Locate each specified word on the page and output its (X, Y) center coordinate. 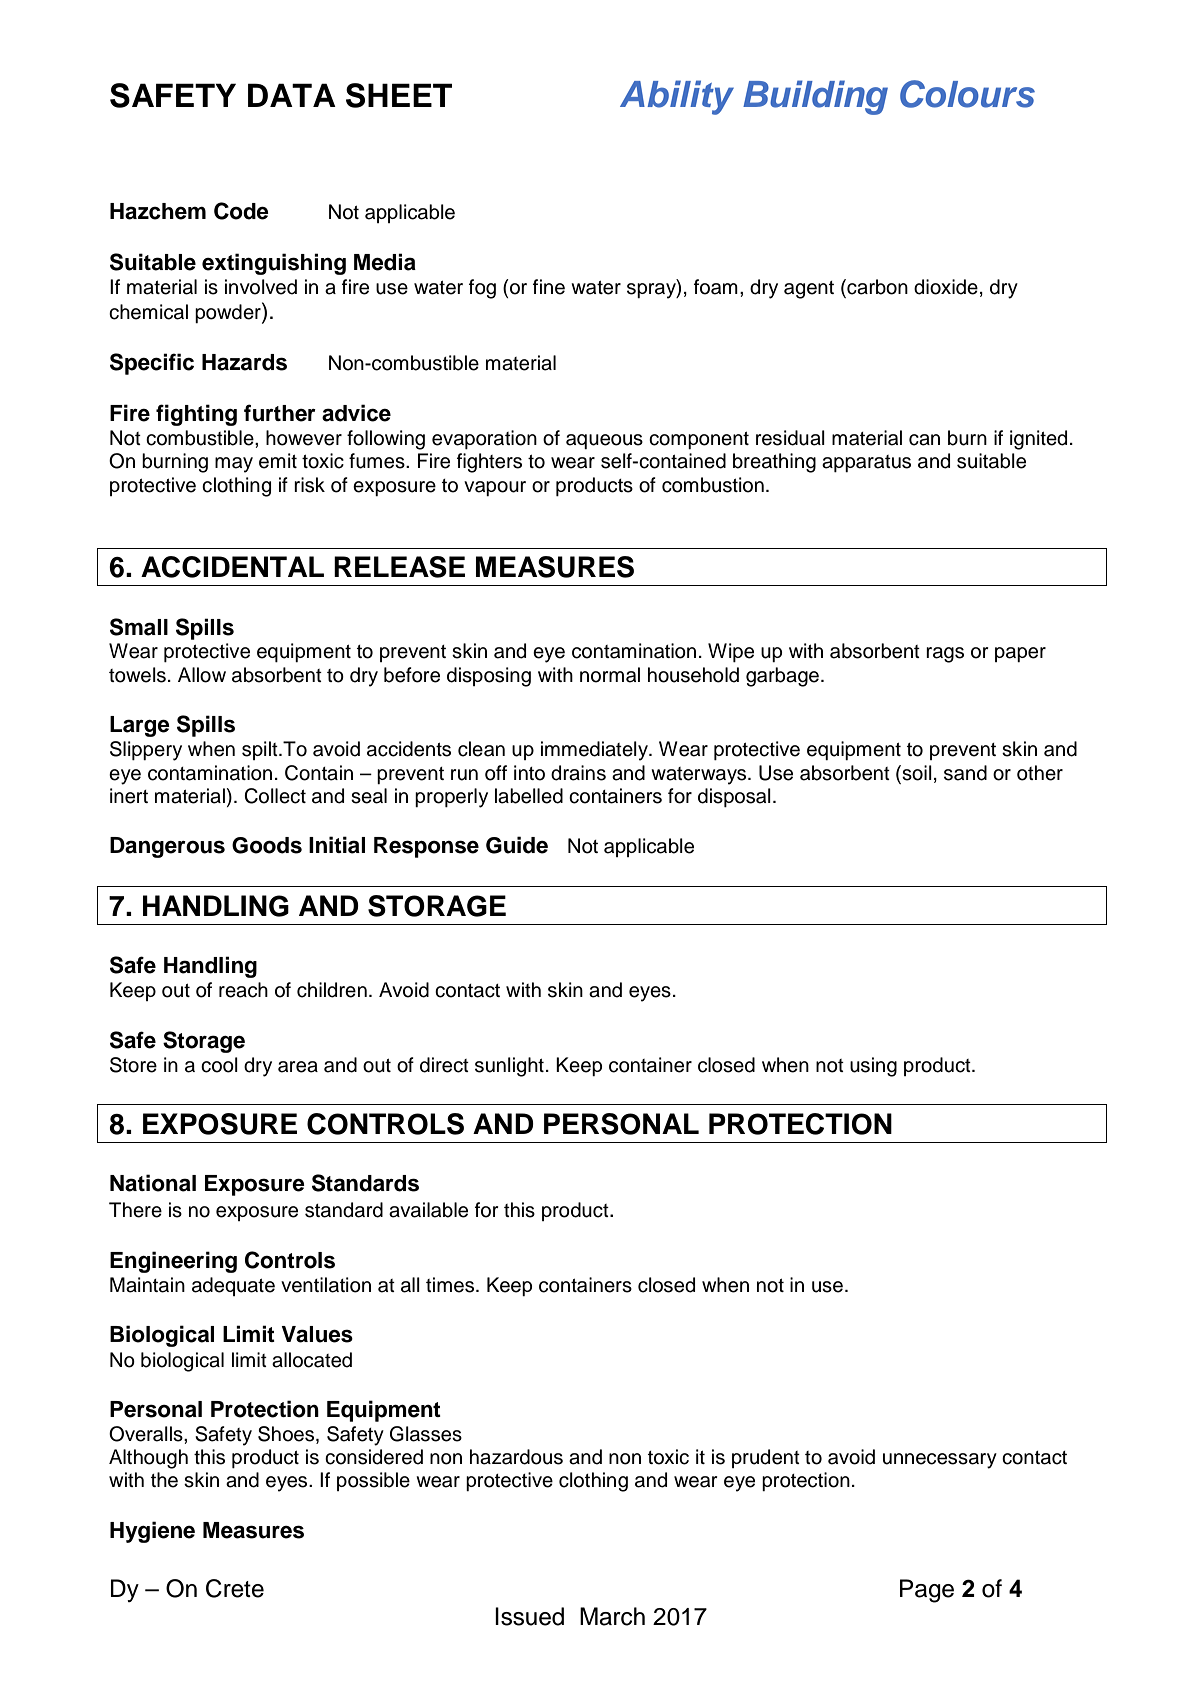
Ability (677, 97)
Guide (517, 845)
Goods (267, 845)
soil (916, 773)
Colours (967, 94)
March (612, 1616)
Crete (235, 1588)
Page (927, 1591)
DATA (292, 95)
